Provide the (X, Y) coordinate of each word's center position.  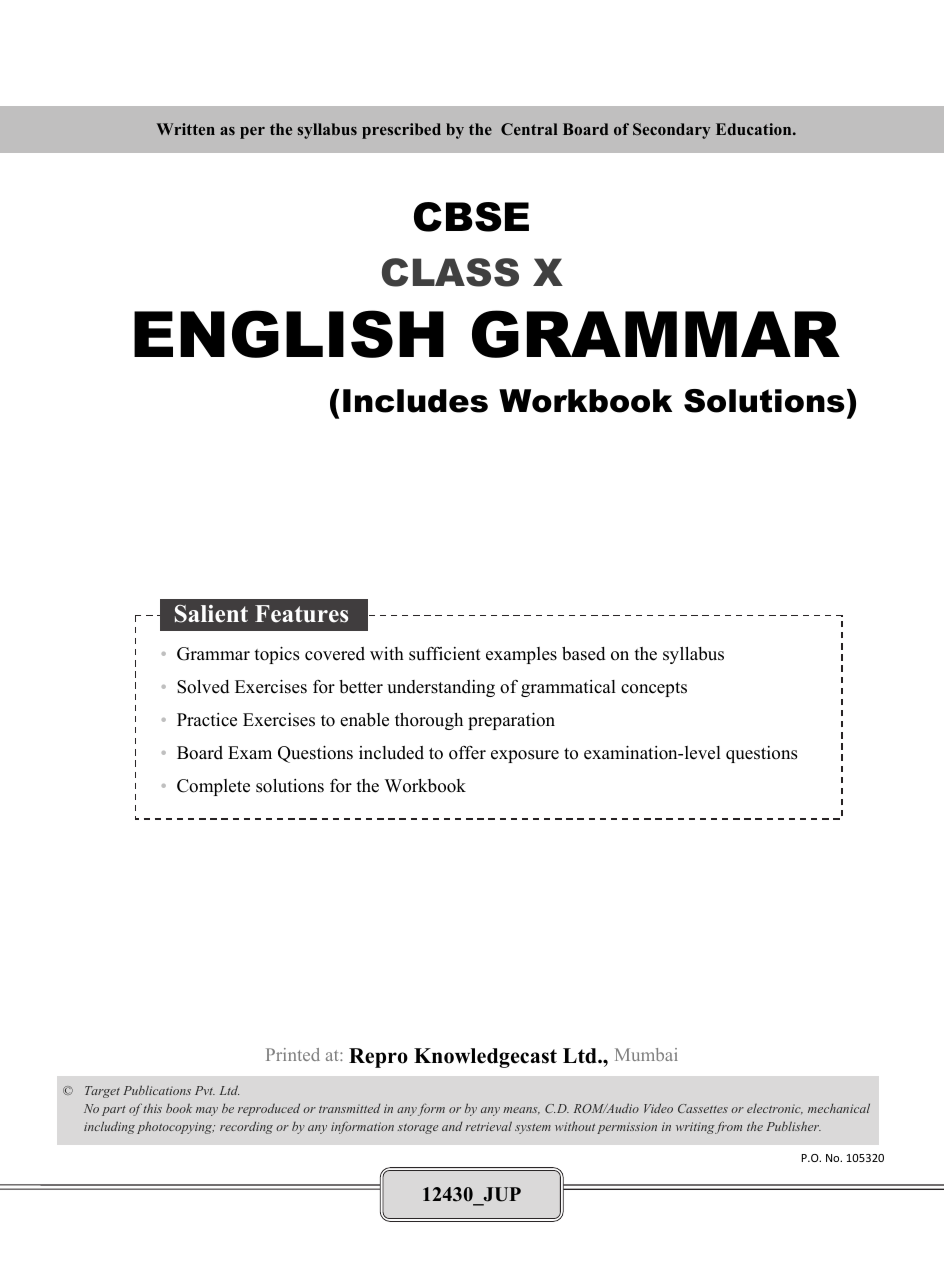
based (583, 654)
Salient (211, 614)
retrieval (488, 1126)
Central (529, 129)
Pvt (205, 1090)
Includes (415, 401)
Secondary (671, 131)
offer (467, 753)
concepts (654, 689)
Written (186, 129)
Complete (213, 787)
